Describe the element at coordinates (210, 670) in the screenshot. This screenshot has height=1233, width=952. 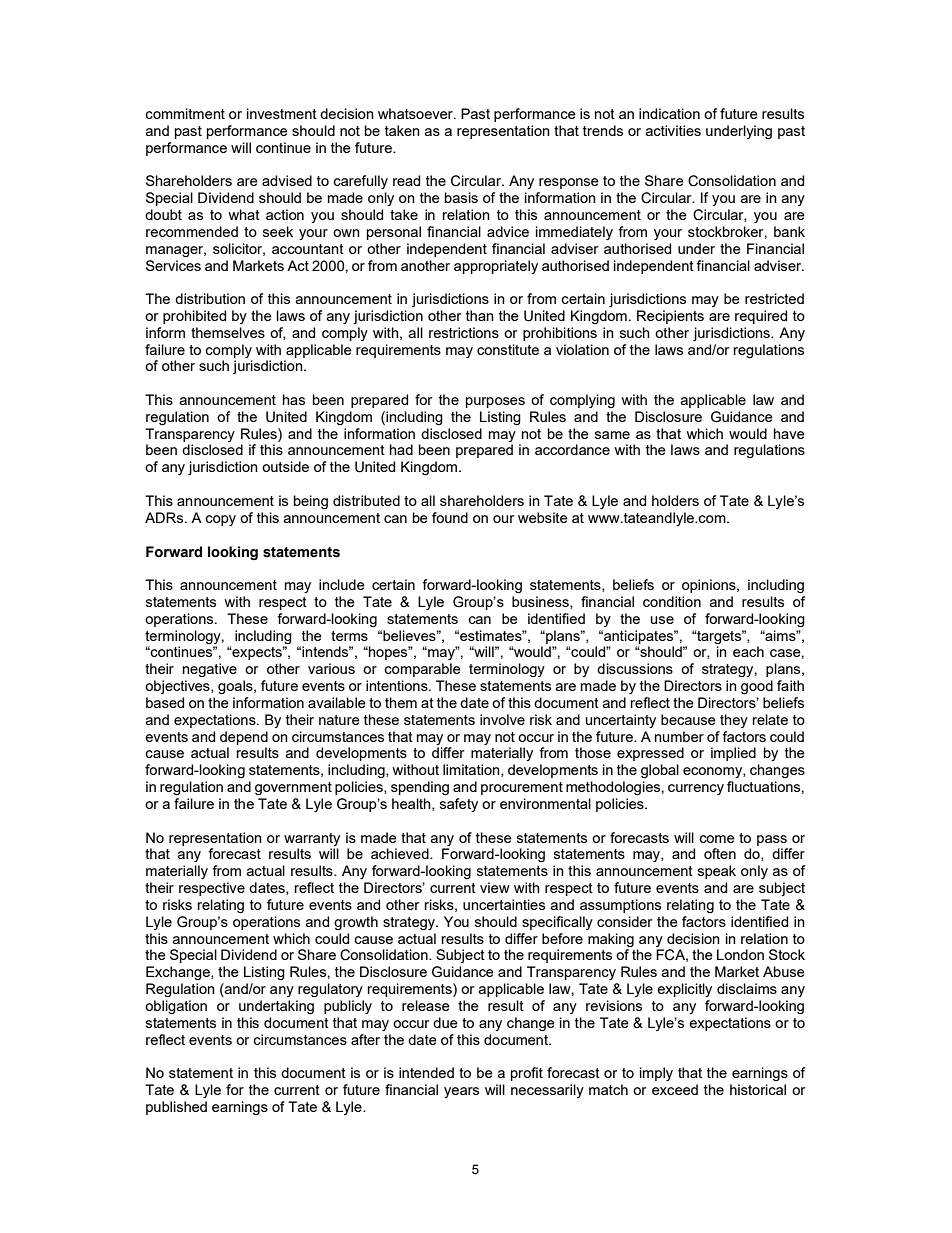
I see `negative` at that location.
